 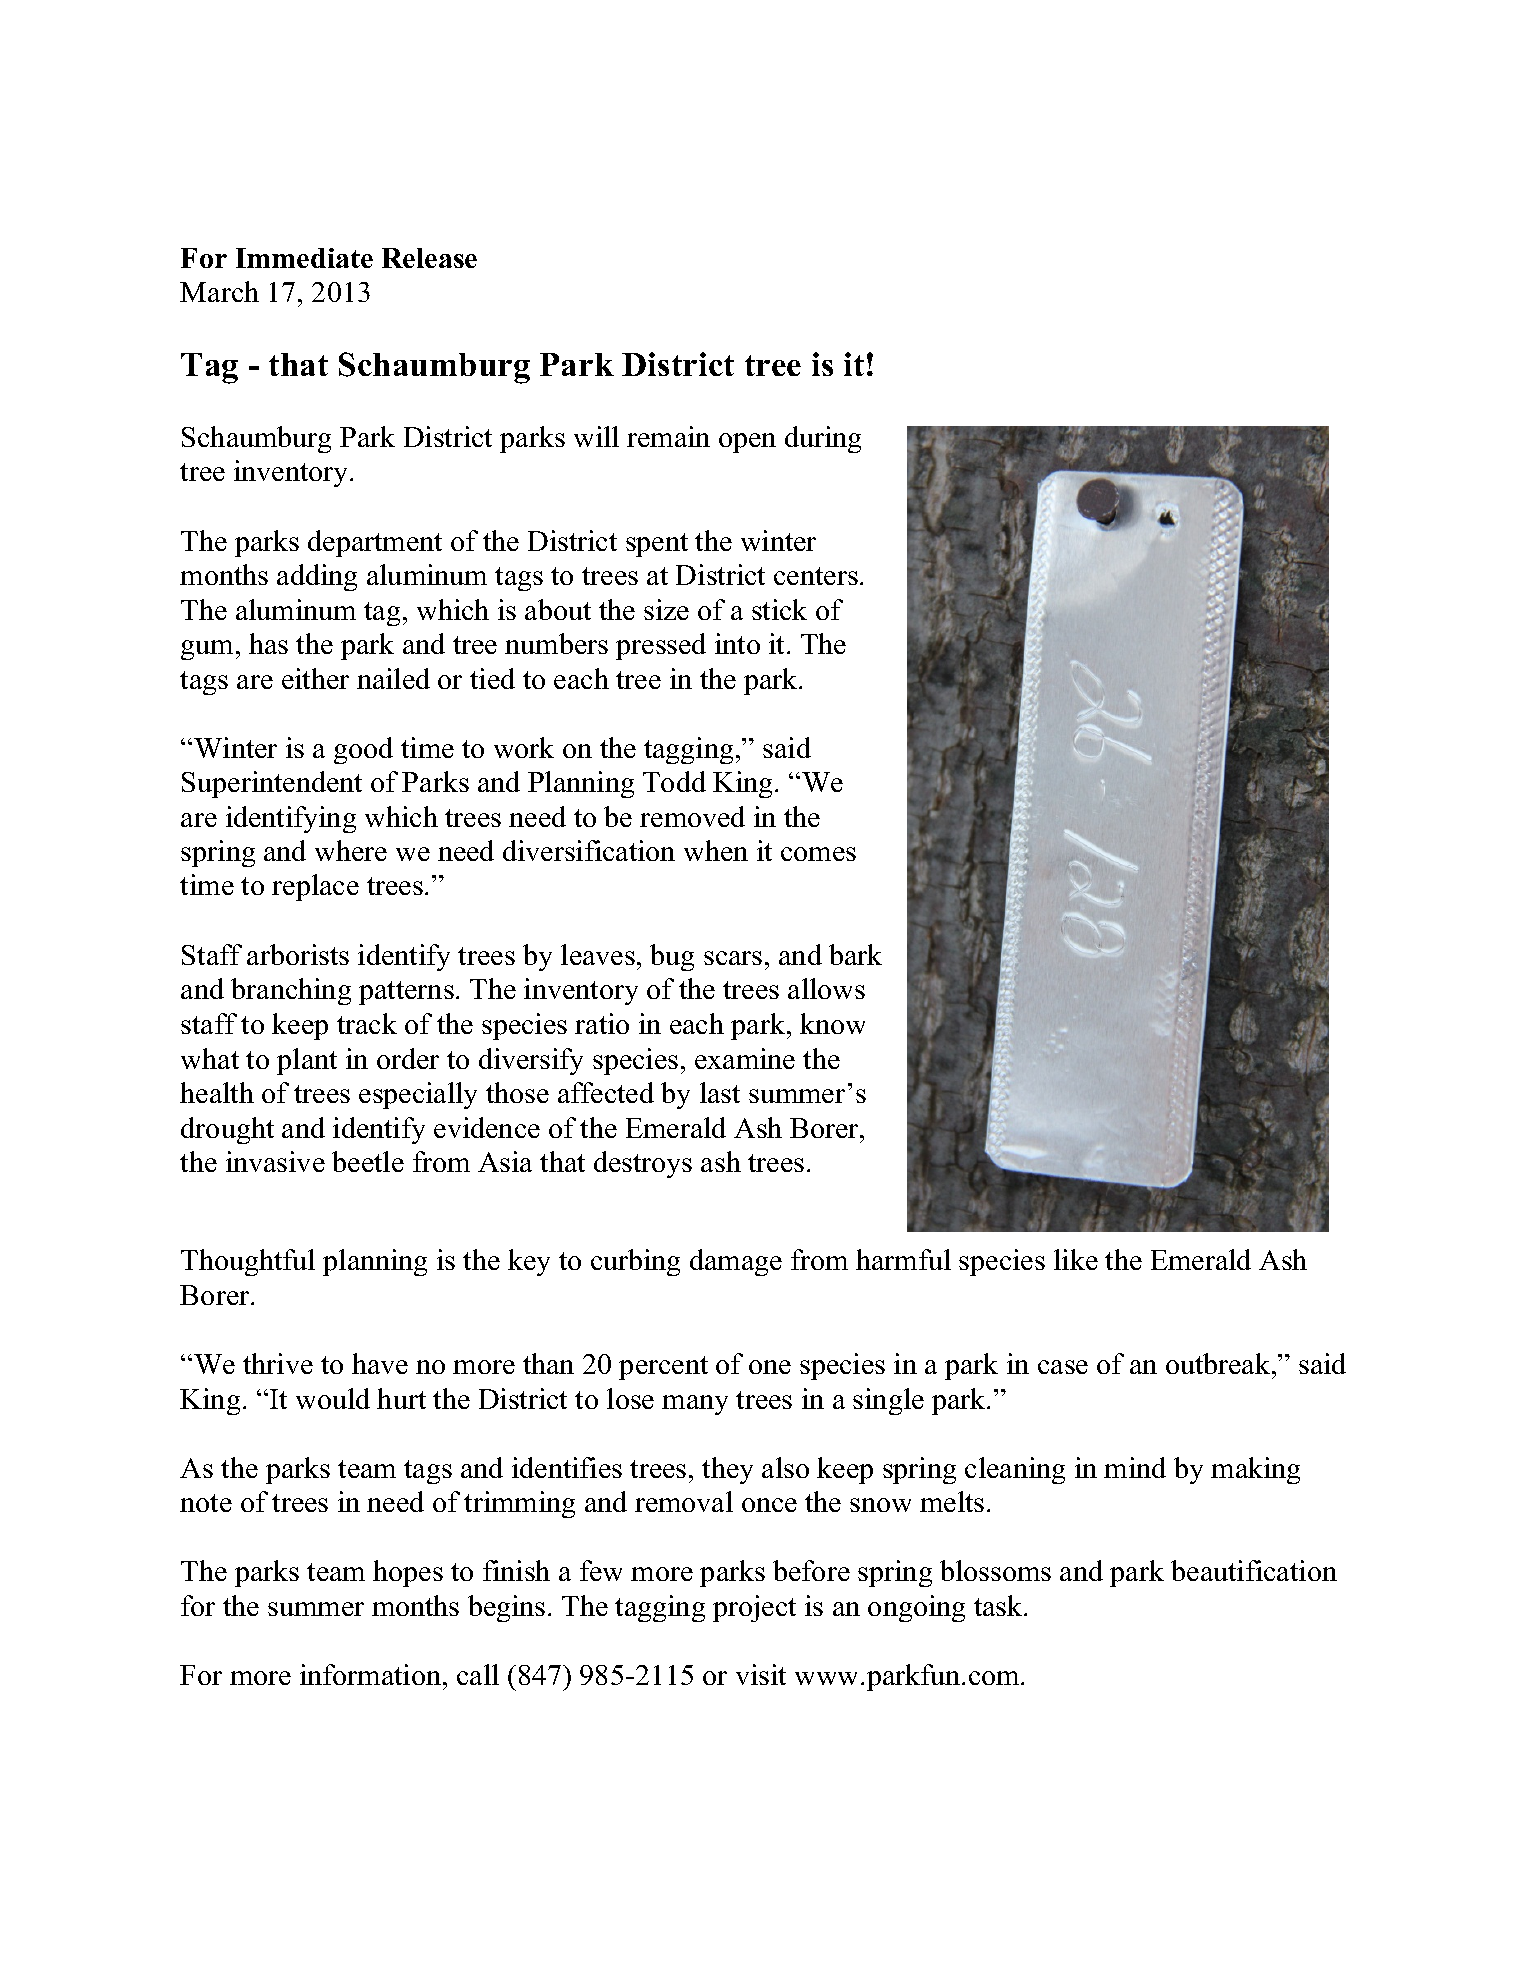 I want to click on during, so click(x=823, y=439).
